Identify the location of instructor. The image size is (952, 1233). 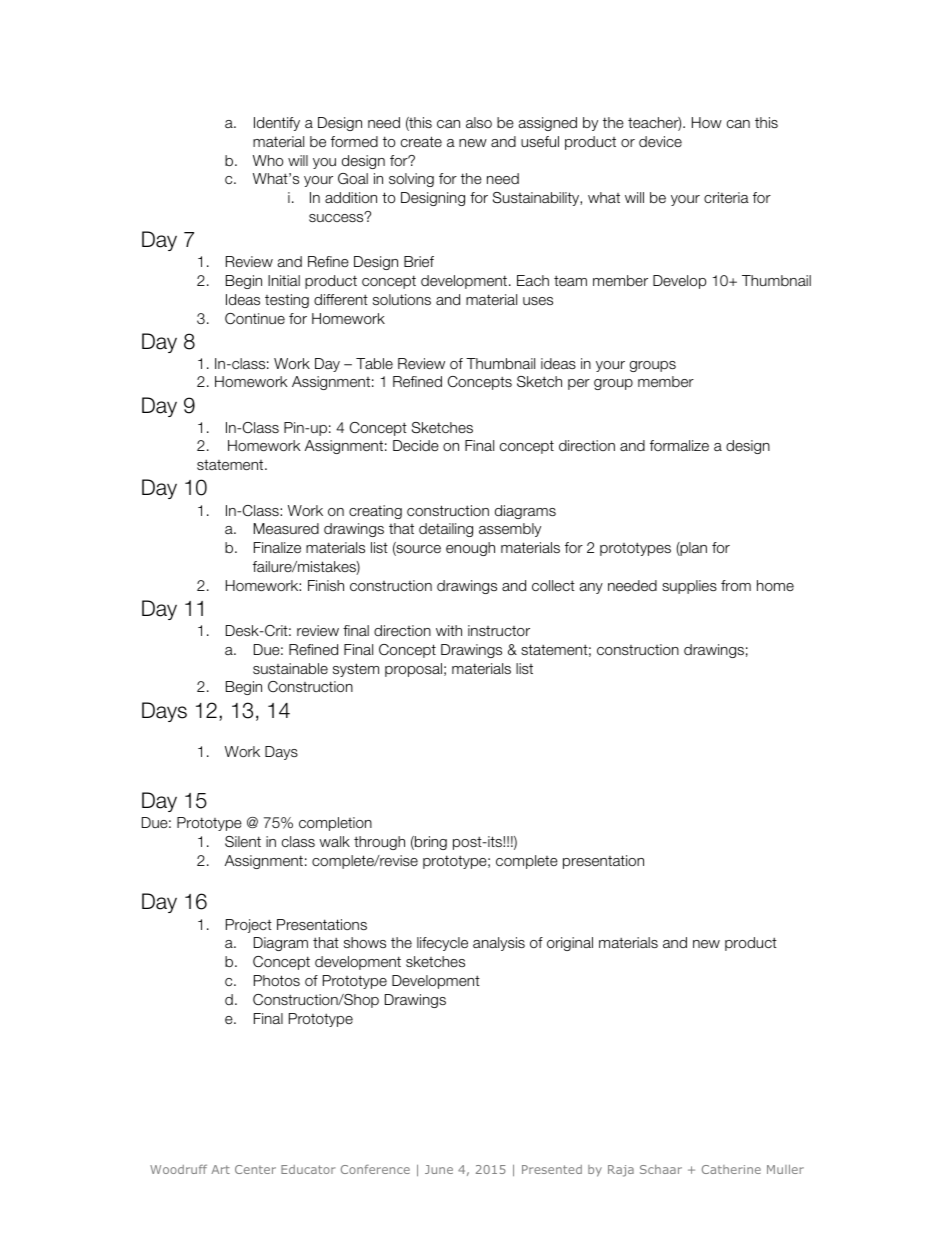
(499, 630).
